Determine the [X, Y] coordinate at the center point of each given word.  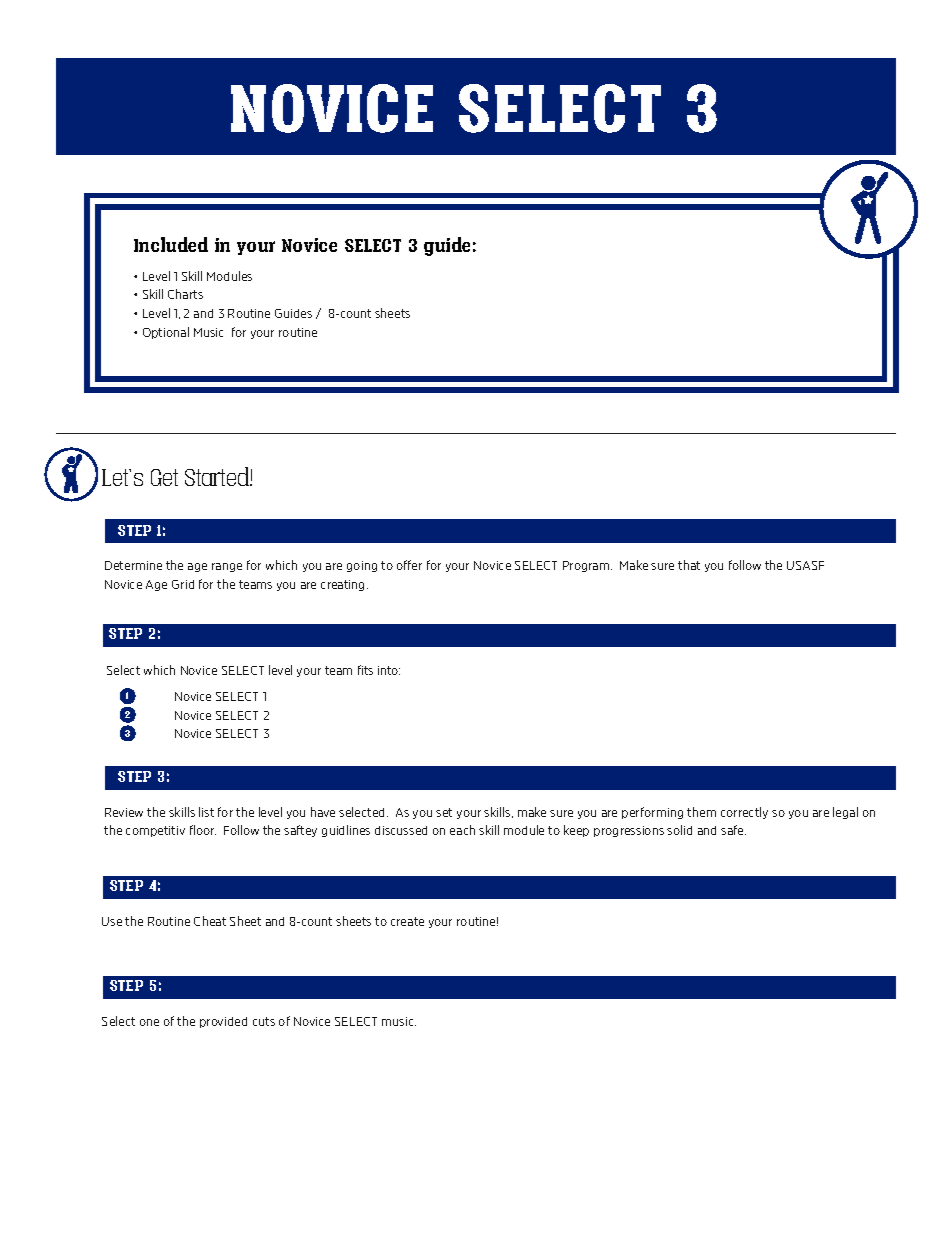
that [689, 565]
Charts [185, 294]
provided [223, 1022]
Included [171, 244]
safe [733, 830]
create [407, 921]
